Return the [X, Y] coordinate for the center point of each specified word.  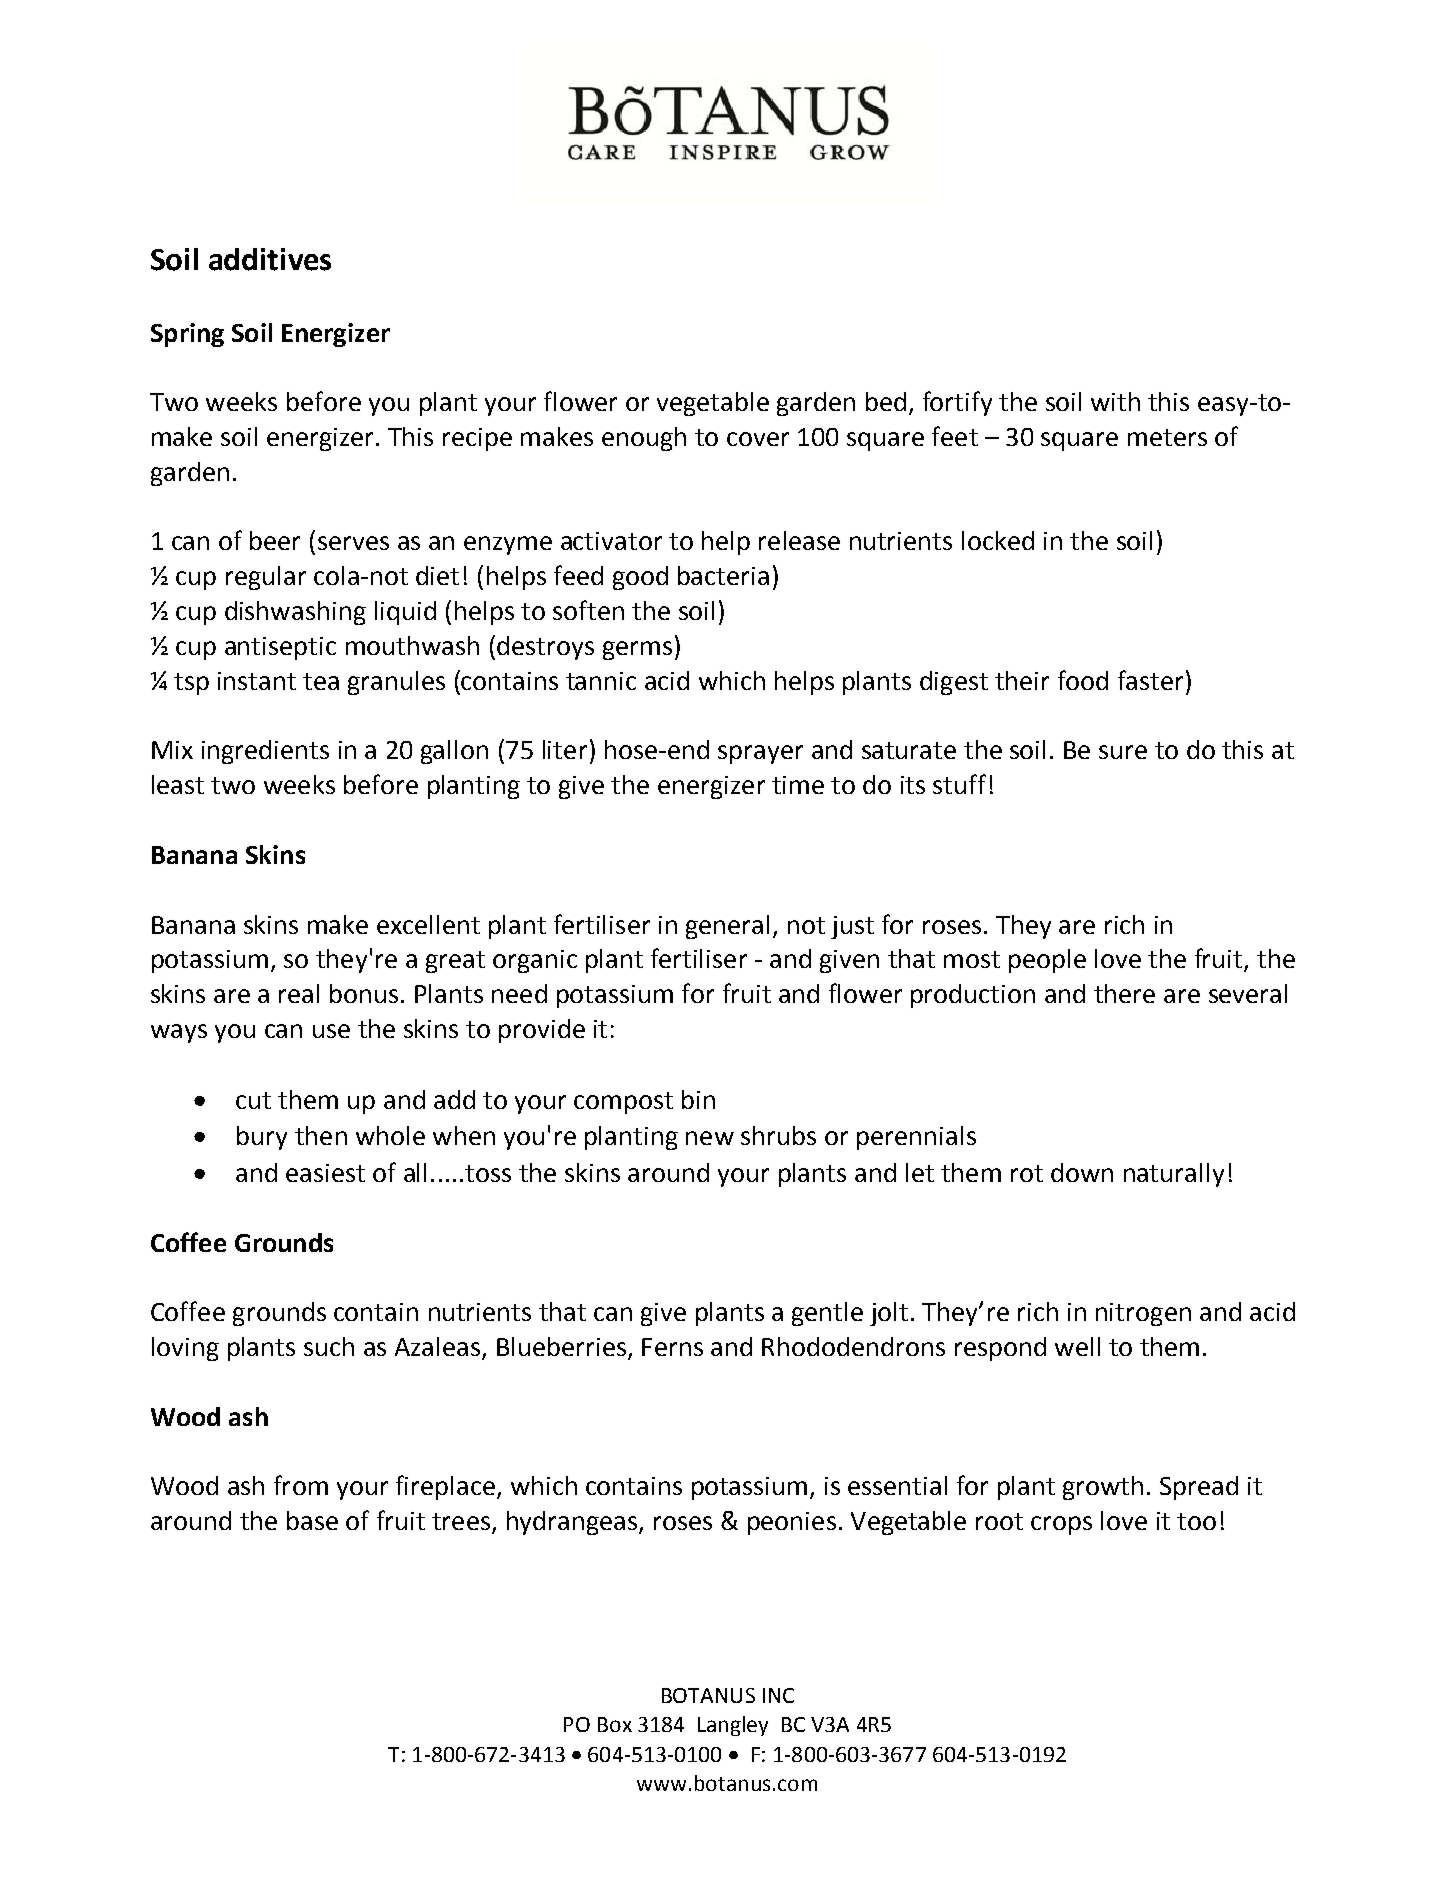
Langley [733, 1726]
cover [758, 439]
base [312, 1520]
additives [270, 259]
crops [1061, 1525]
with [1115, 401]
